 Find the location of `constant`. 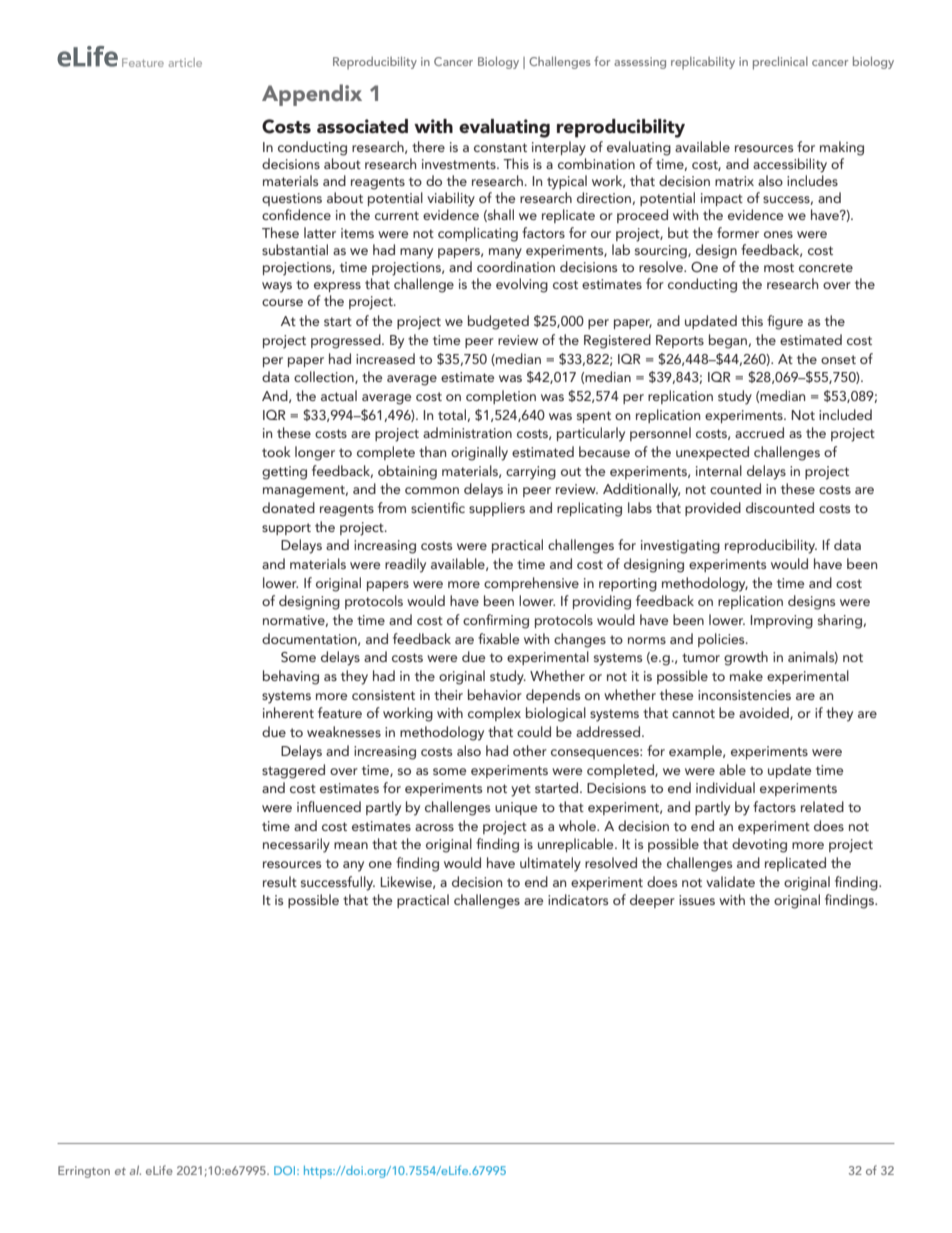

constant is located at coordinates (500, 147).
